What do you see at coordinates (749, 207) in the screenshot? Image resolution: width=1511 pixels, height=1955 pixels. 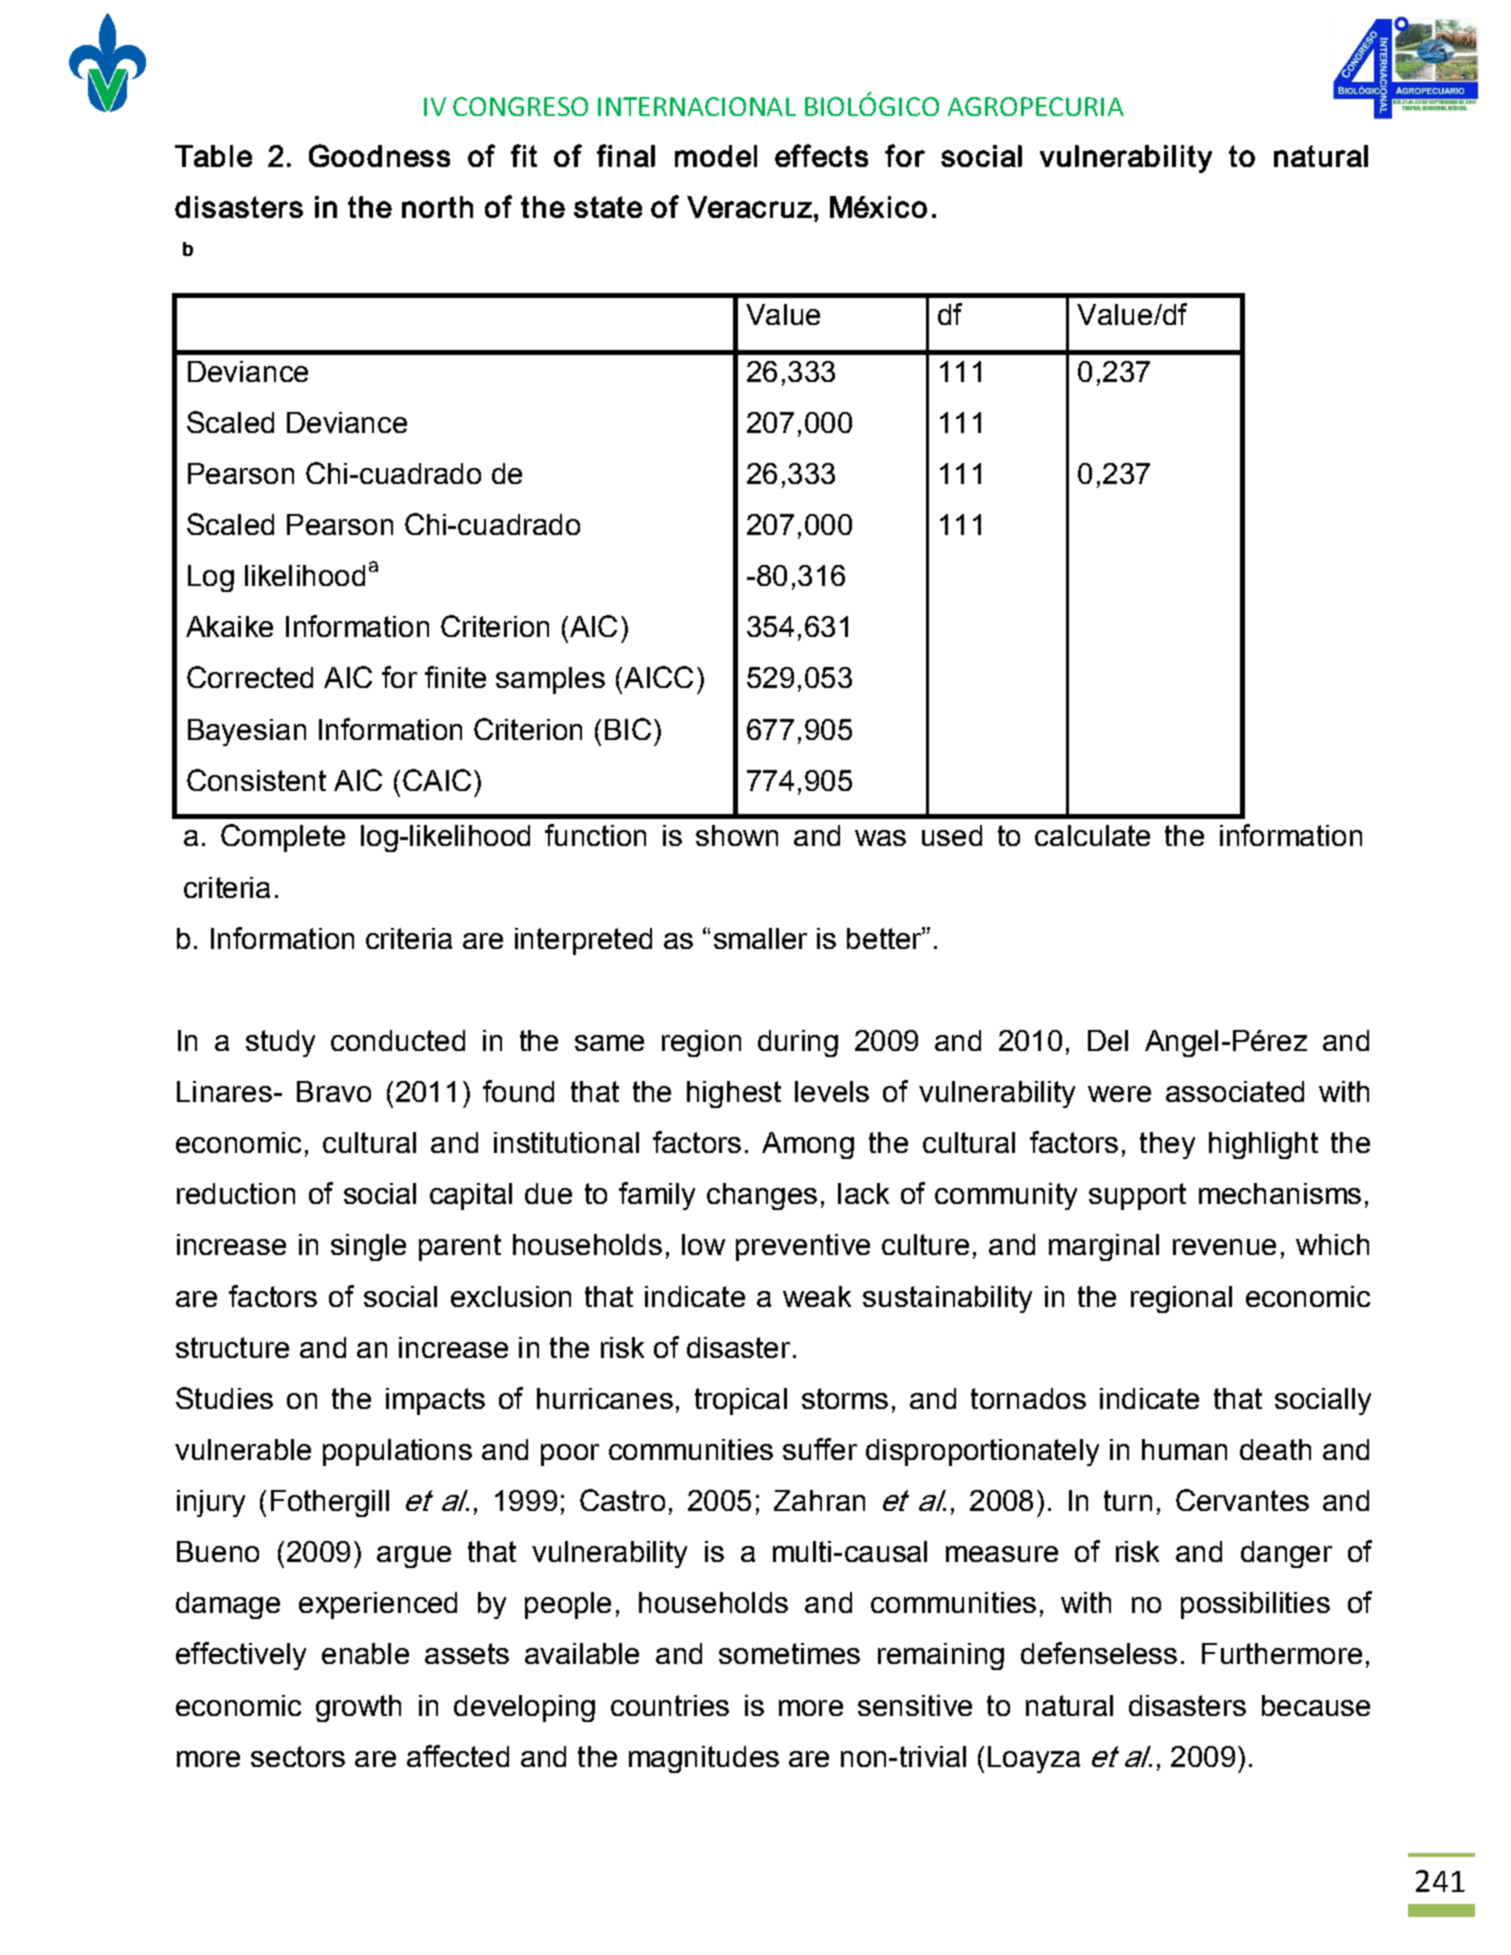 I see `Veracruz` at bounding box center [749, 207].
